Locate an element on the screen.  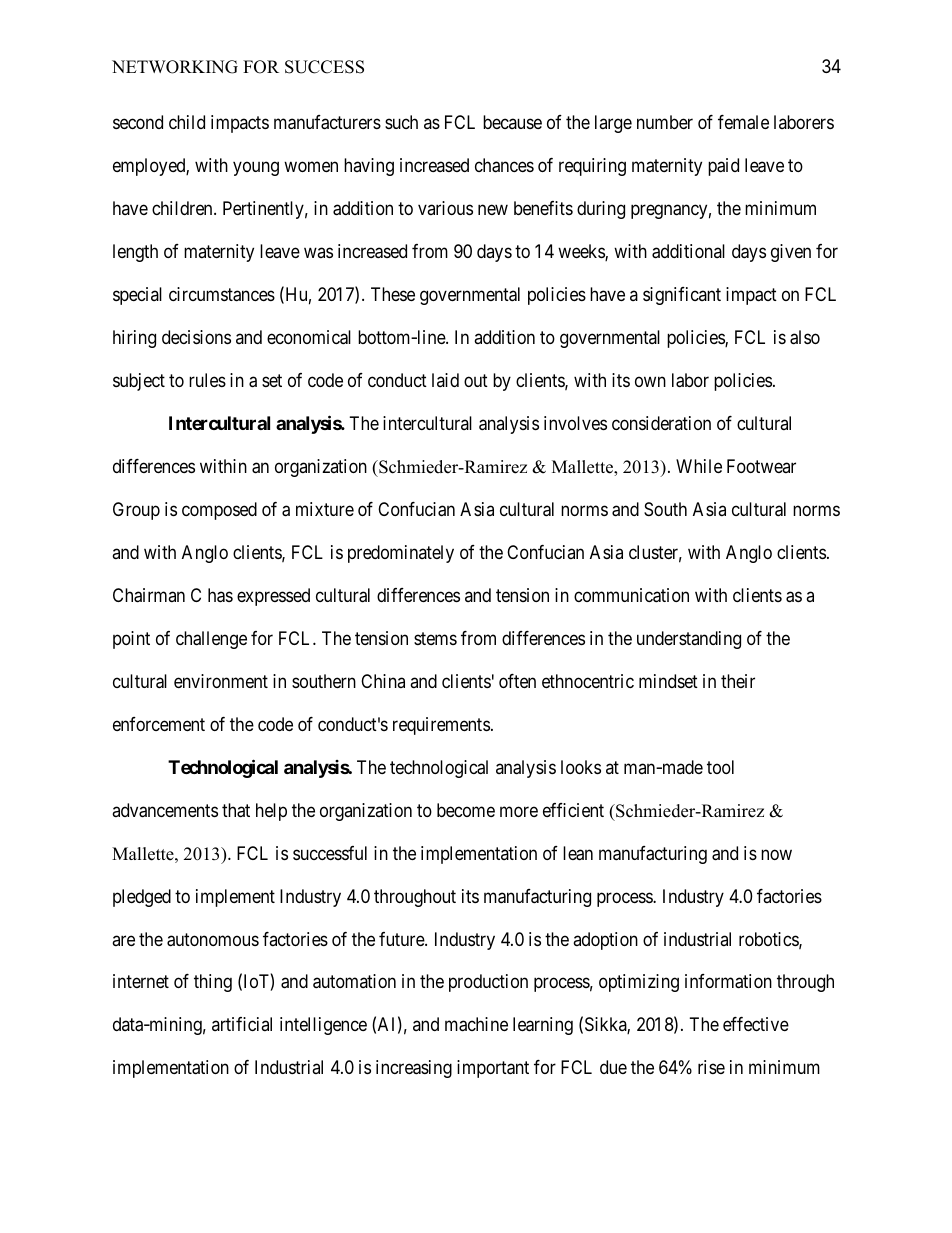
requirements is located at coordinates (441, 726).
